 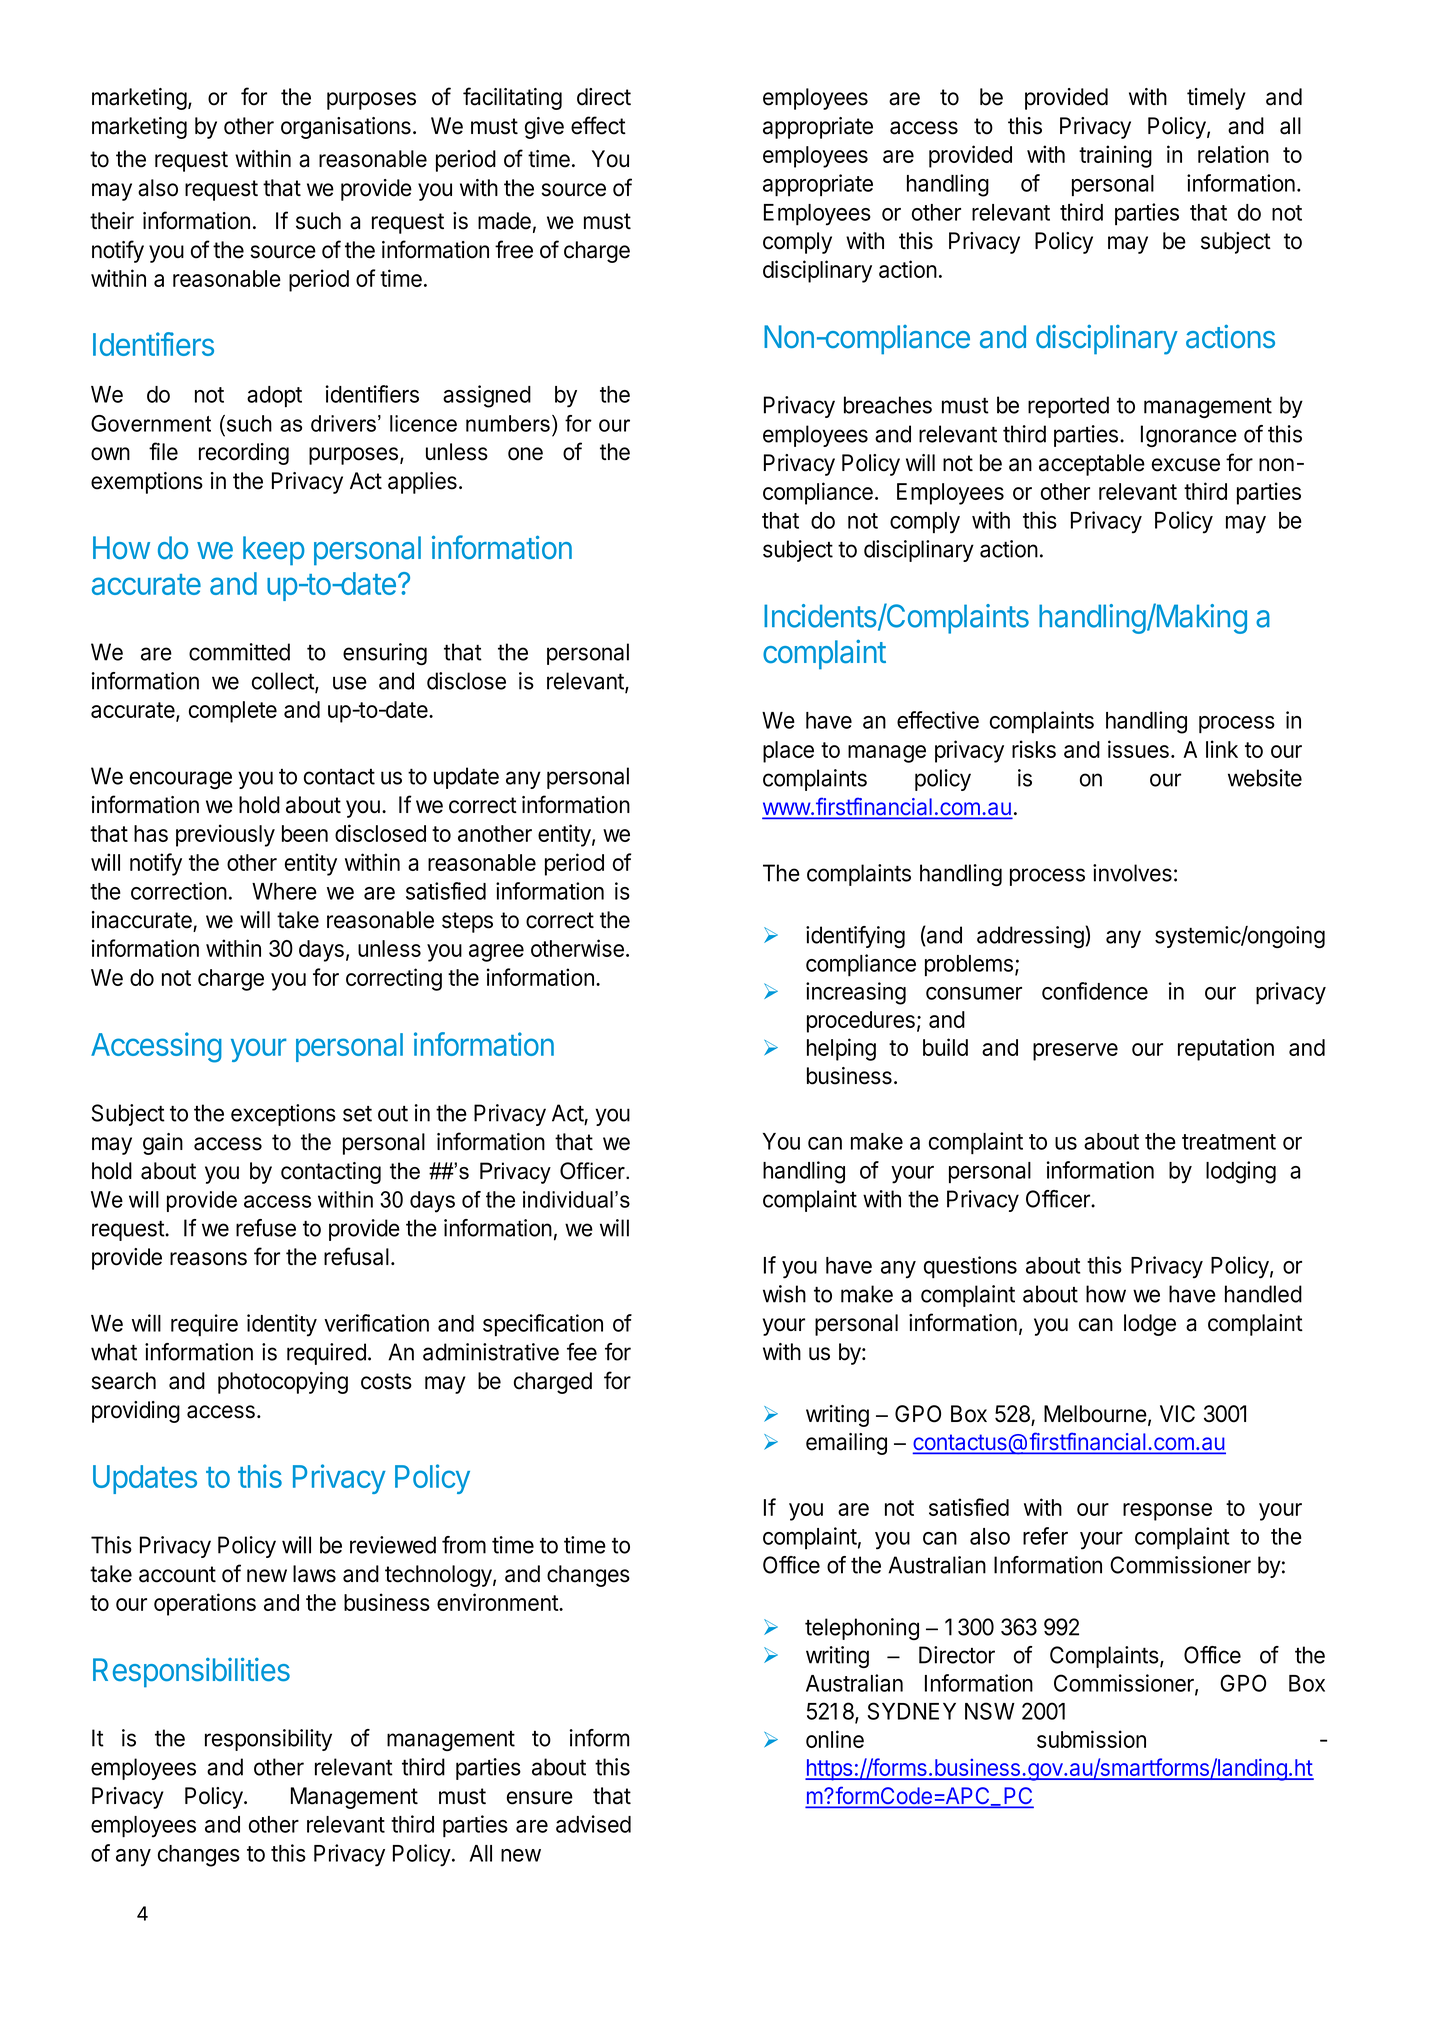 I want to click on place, so click(x=788, y=752).
